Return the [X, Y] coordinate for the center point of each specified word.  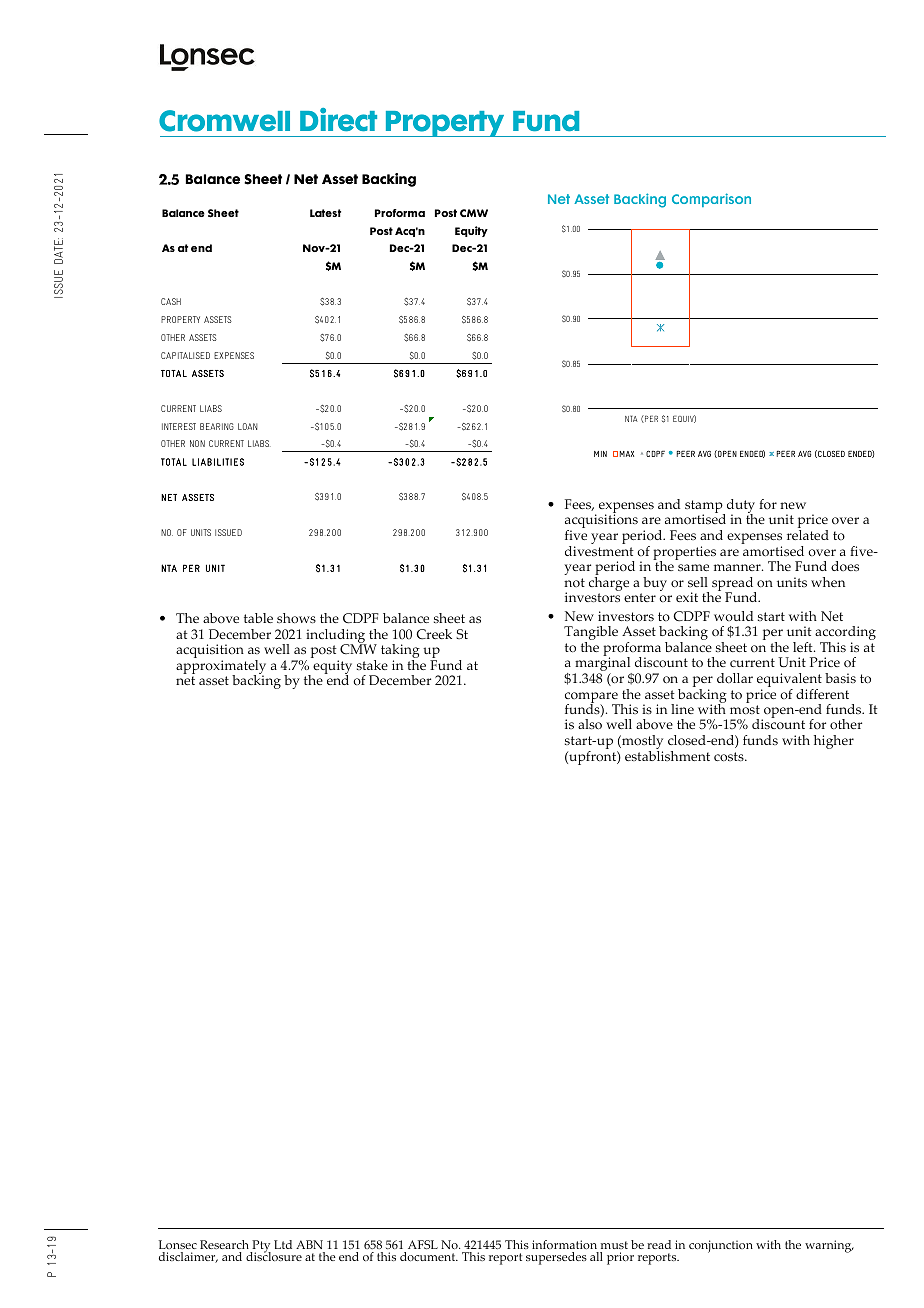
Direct [338, 120]
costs [730, 757]
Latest [325, 213]
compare [592, 698]
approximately [221, 668]
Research [224, 1244]
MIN [600, 454]
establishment [667, 756]
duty [741, 507]
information [564, 1244]
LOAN [247, 426]
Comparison [711, 200]
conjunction [721, 1246]
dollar [735, 678]
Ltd [283, 1244]
